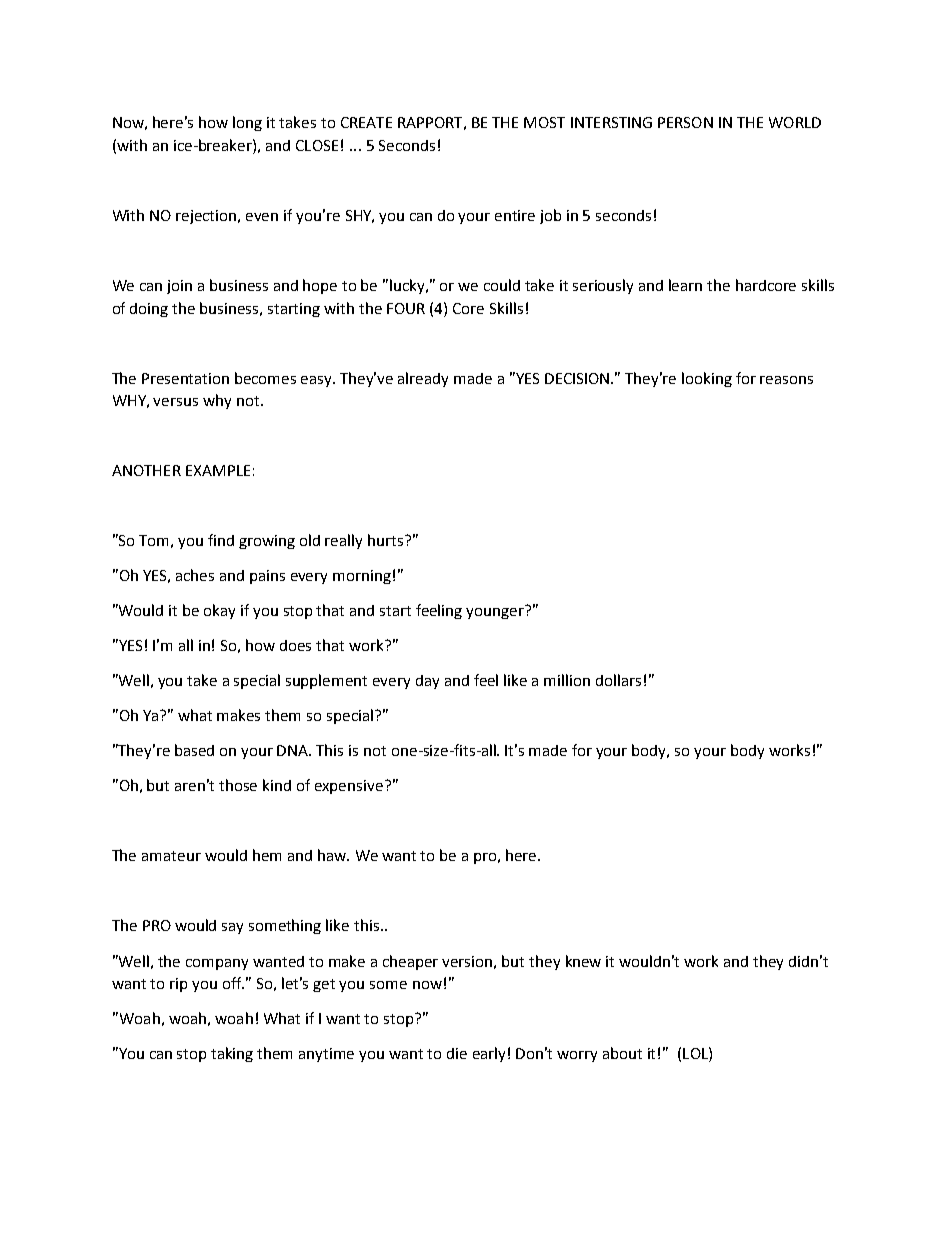  Describe the element at coordinates (423, 379) in the page. I see `already` at that location.
